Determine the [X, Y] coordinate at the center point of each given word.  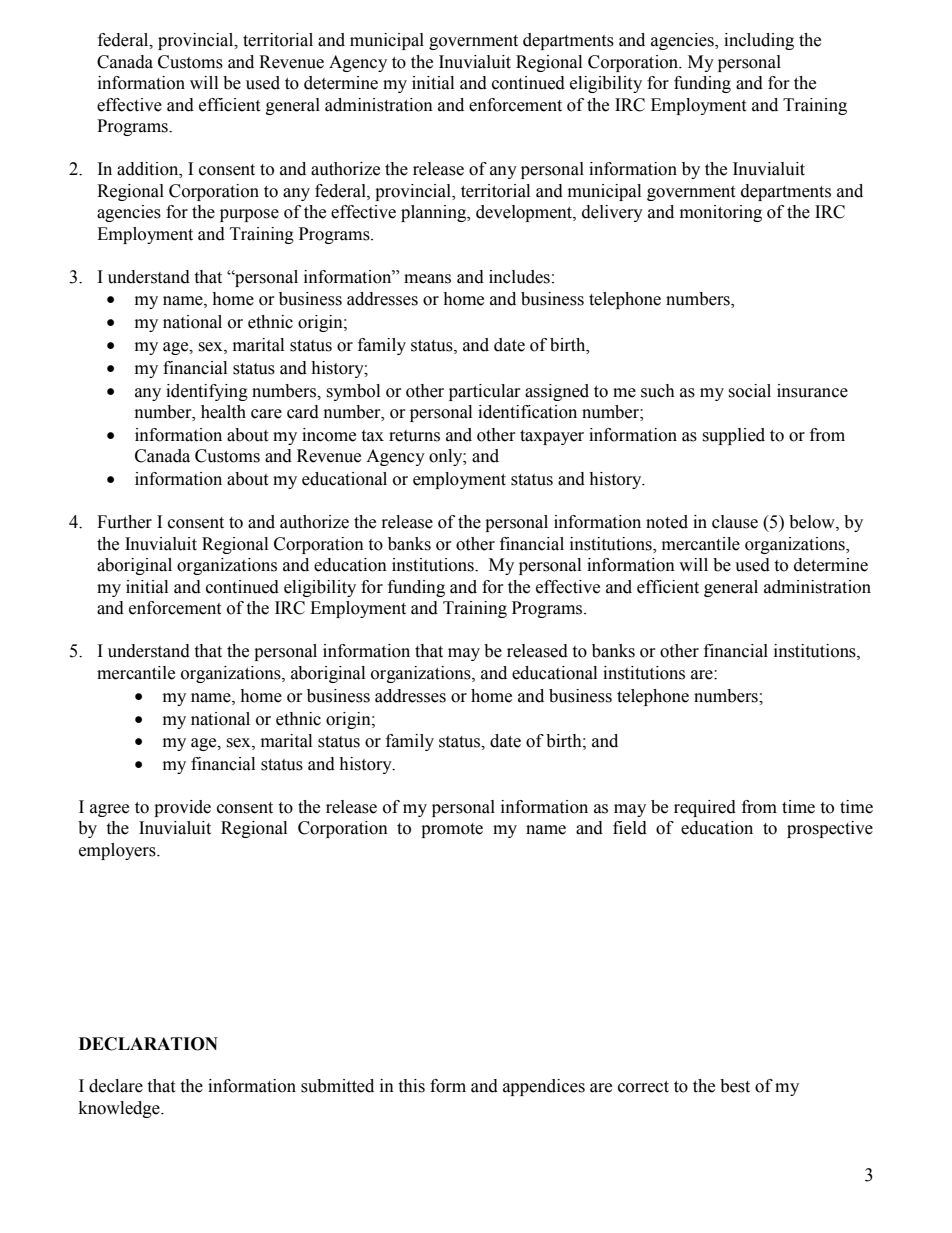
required [705, 808]
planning [435, 213]
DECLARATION [148, 1044]
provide [182, 808]
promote [452, 830]
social [749, 391]
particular [485, 392]
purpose [249, 215]
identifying [207, 392]
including [759, 41]
